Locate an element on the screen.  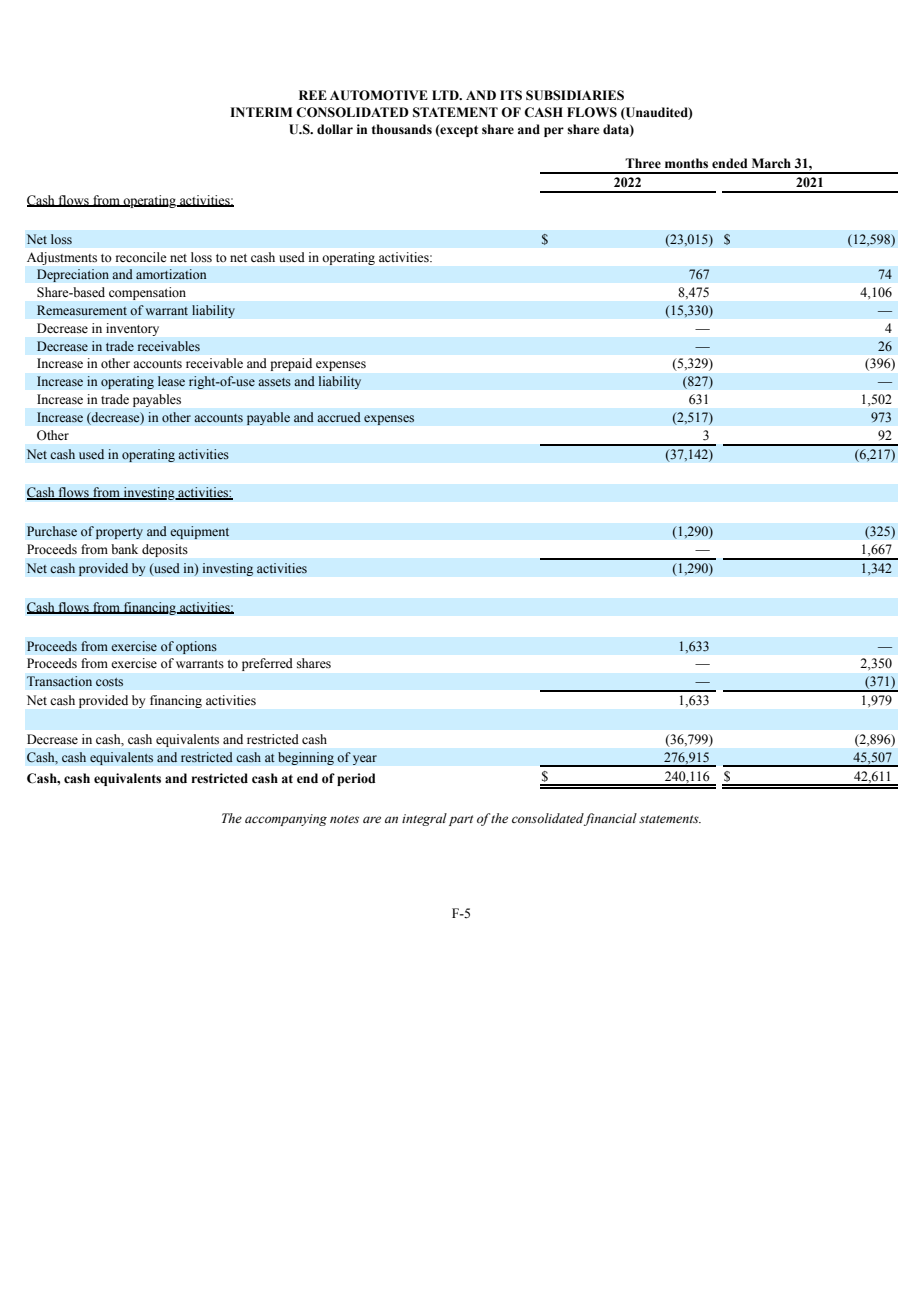
months is located at coordinates (686, 163).
